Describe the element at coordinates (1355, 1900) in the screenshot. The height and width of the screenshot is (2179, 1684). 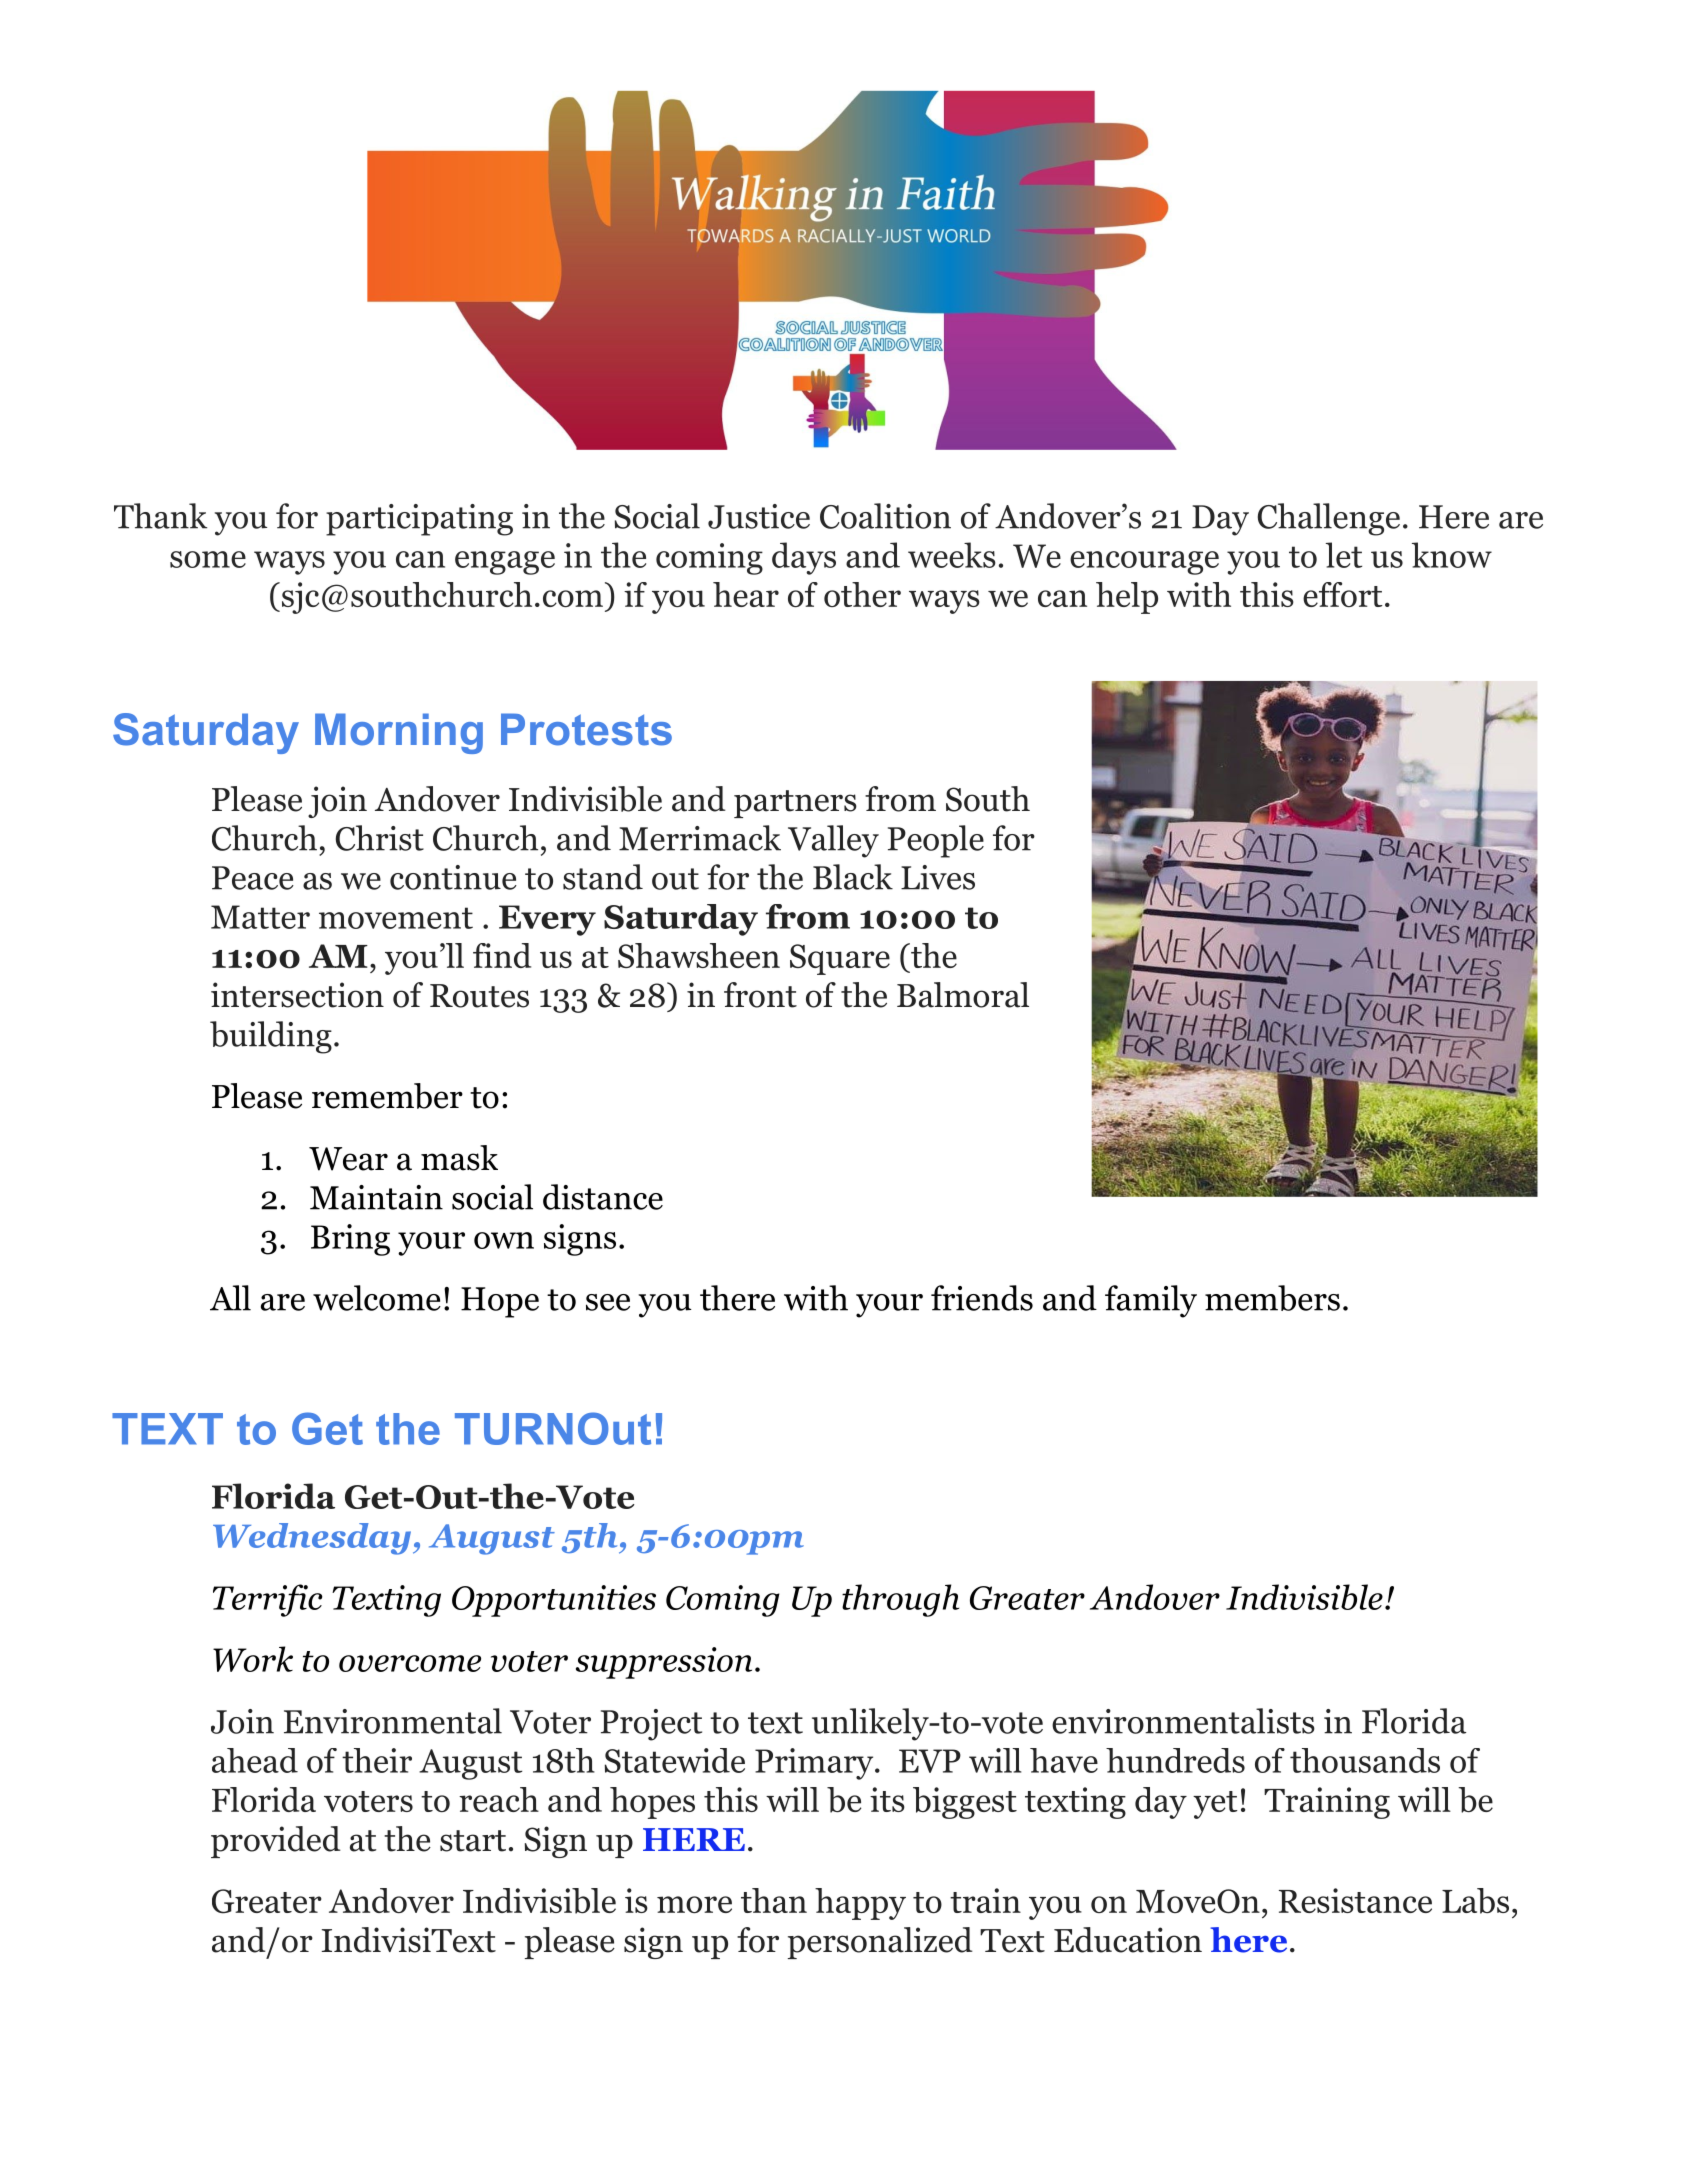
I see `Resistance` at that location.
